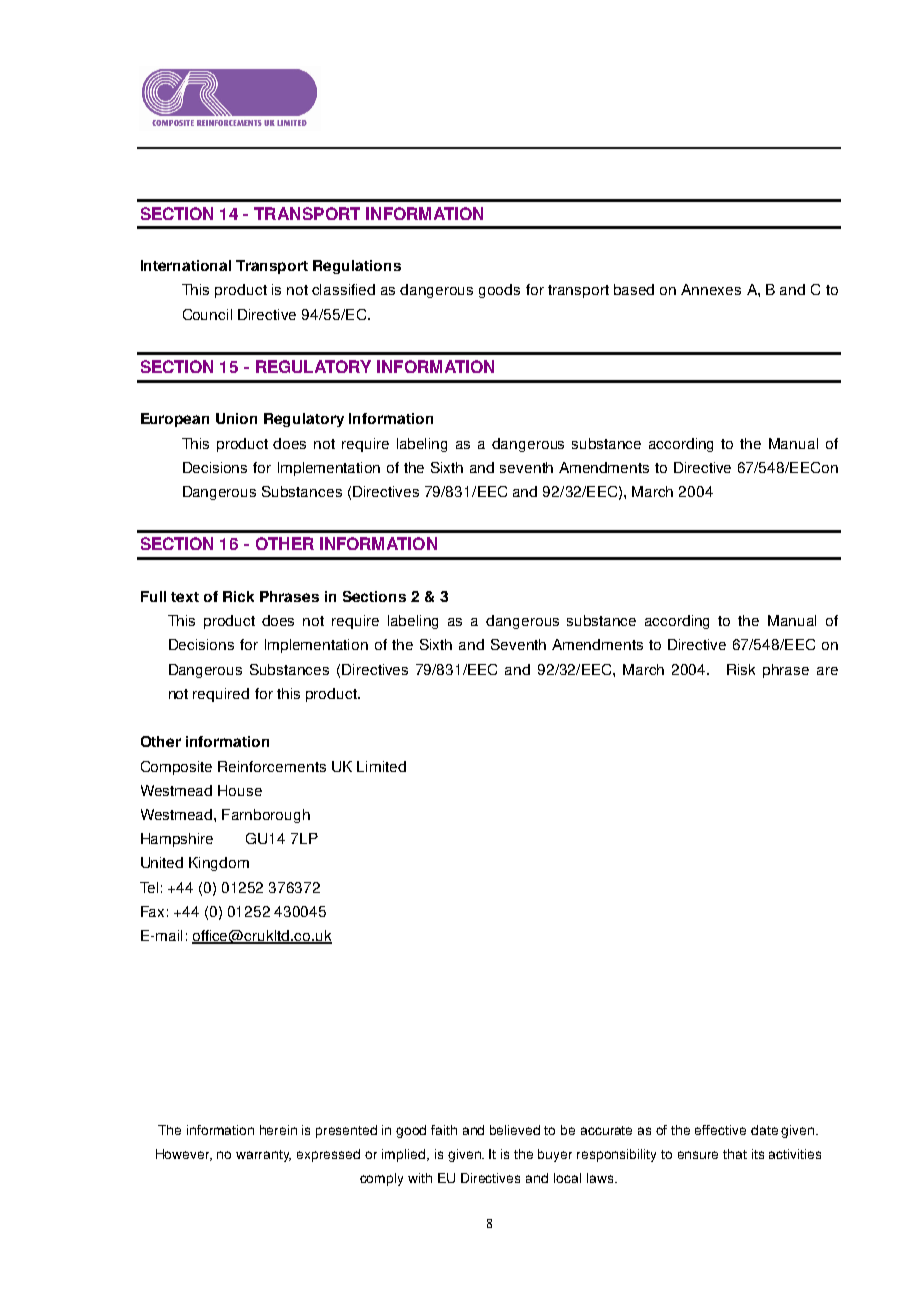  Describe the element at coordinates (236, 418) in the page. I see `Union` at that location.
